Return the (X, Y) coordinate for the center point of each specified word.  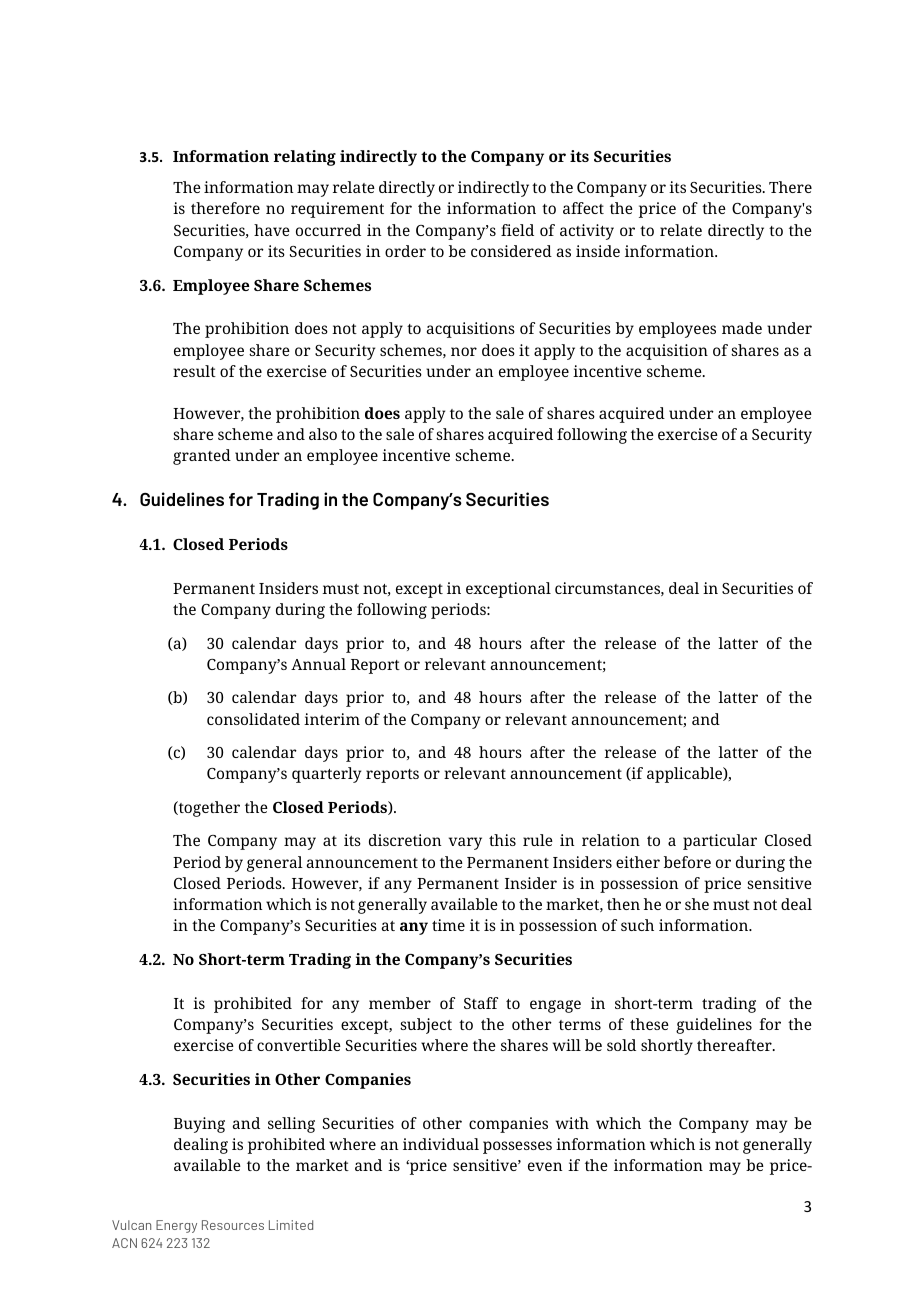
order (405, 251)
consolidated (253, 719)
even (545, 1166)
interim (332, 719)
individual (441, 1144)
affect (583, 208)
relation (611, 840)
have (272, 230)
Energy (176, 1226)
